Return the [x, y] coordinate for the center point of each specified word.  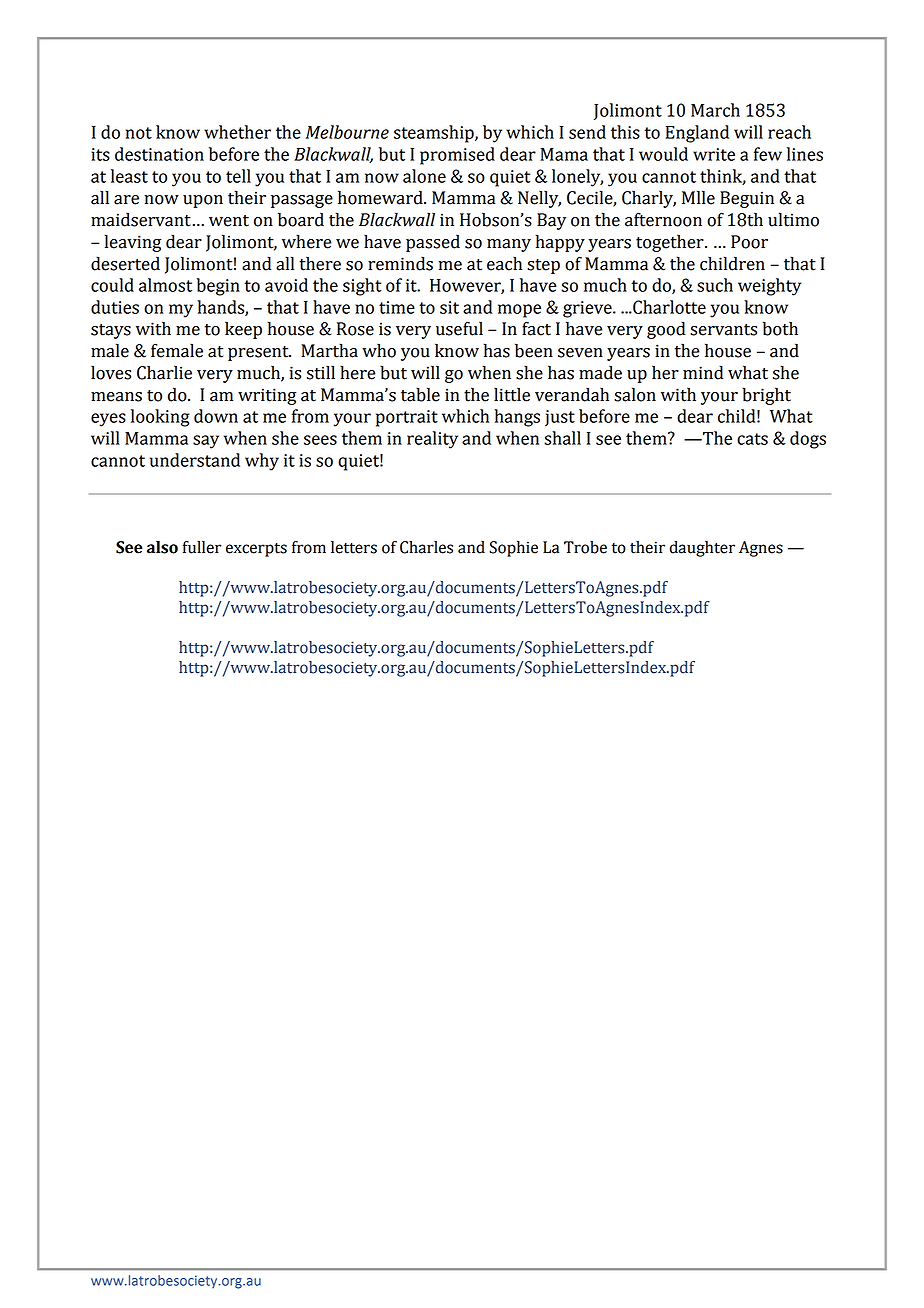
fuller [202, 547]
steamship [435, 134]
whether [237, 132]
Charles [426, 547]
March [715, 110]
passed [433, 243]
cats [752, 439]
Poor [749, 242]
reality [432, 440]
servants [723, 330]
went [229, 221]
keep [243, 330]
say [206, 442]
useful [459, 328]
